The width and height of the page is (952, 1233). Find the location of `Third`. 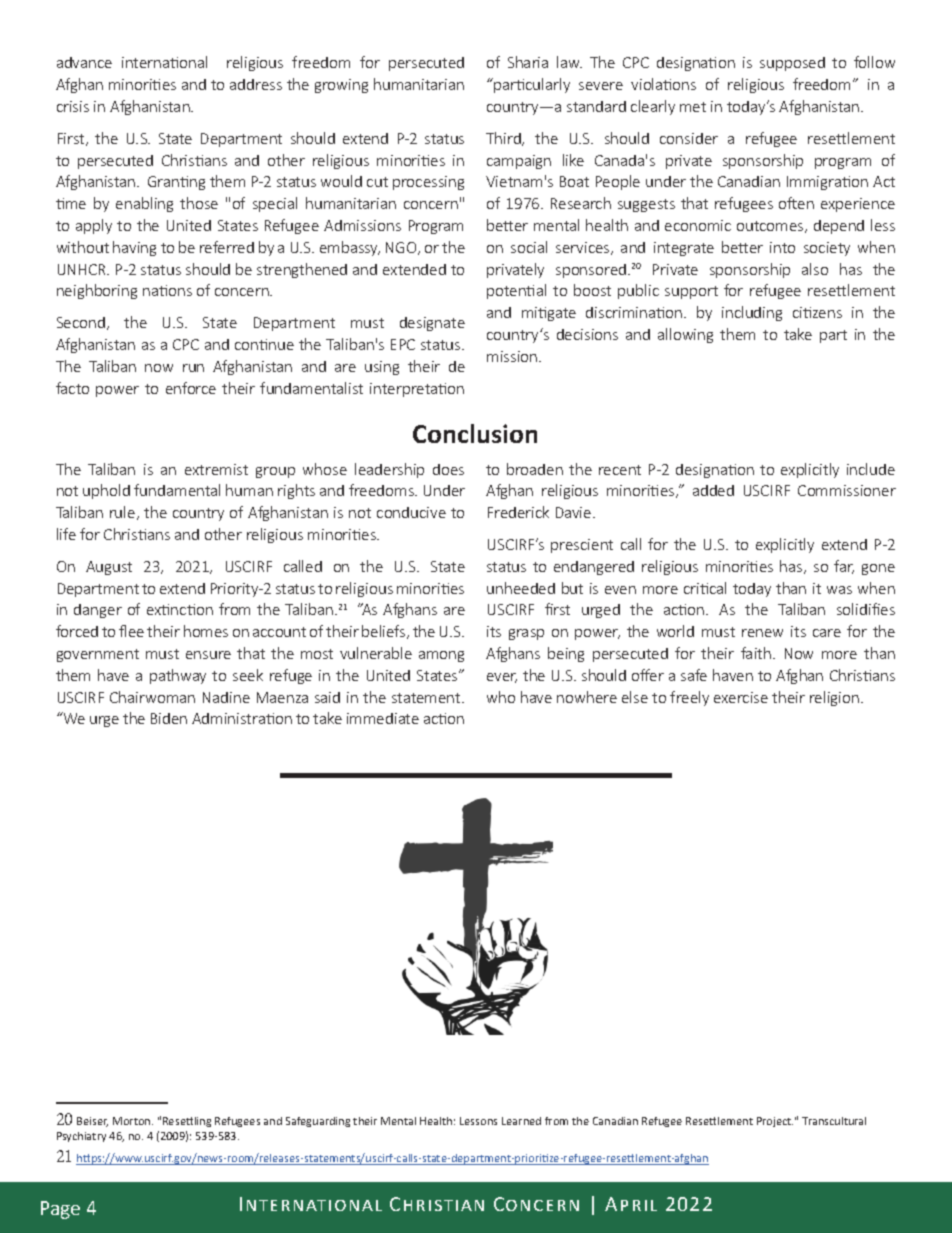

Third is located at coordinates (504, 139).
